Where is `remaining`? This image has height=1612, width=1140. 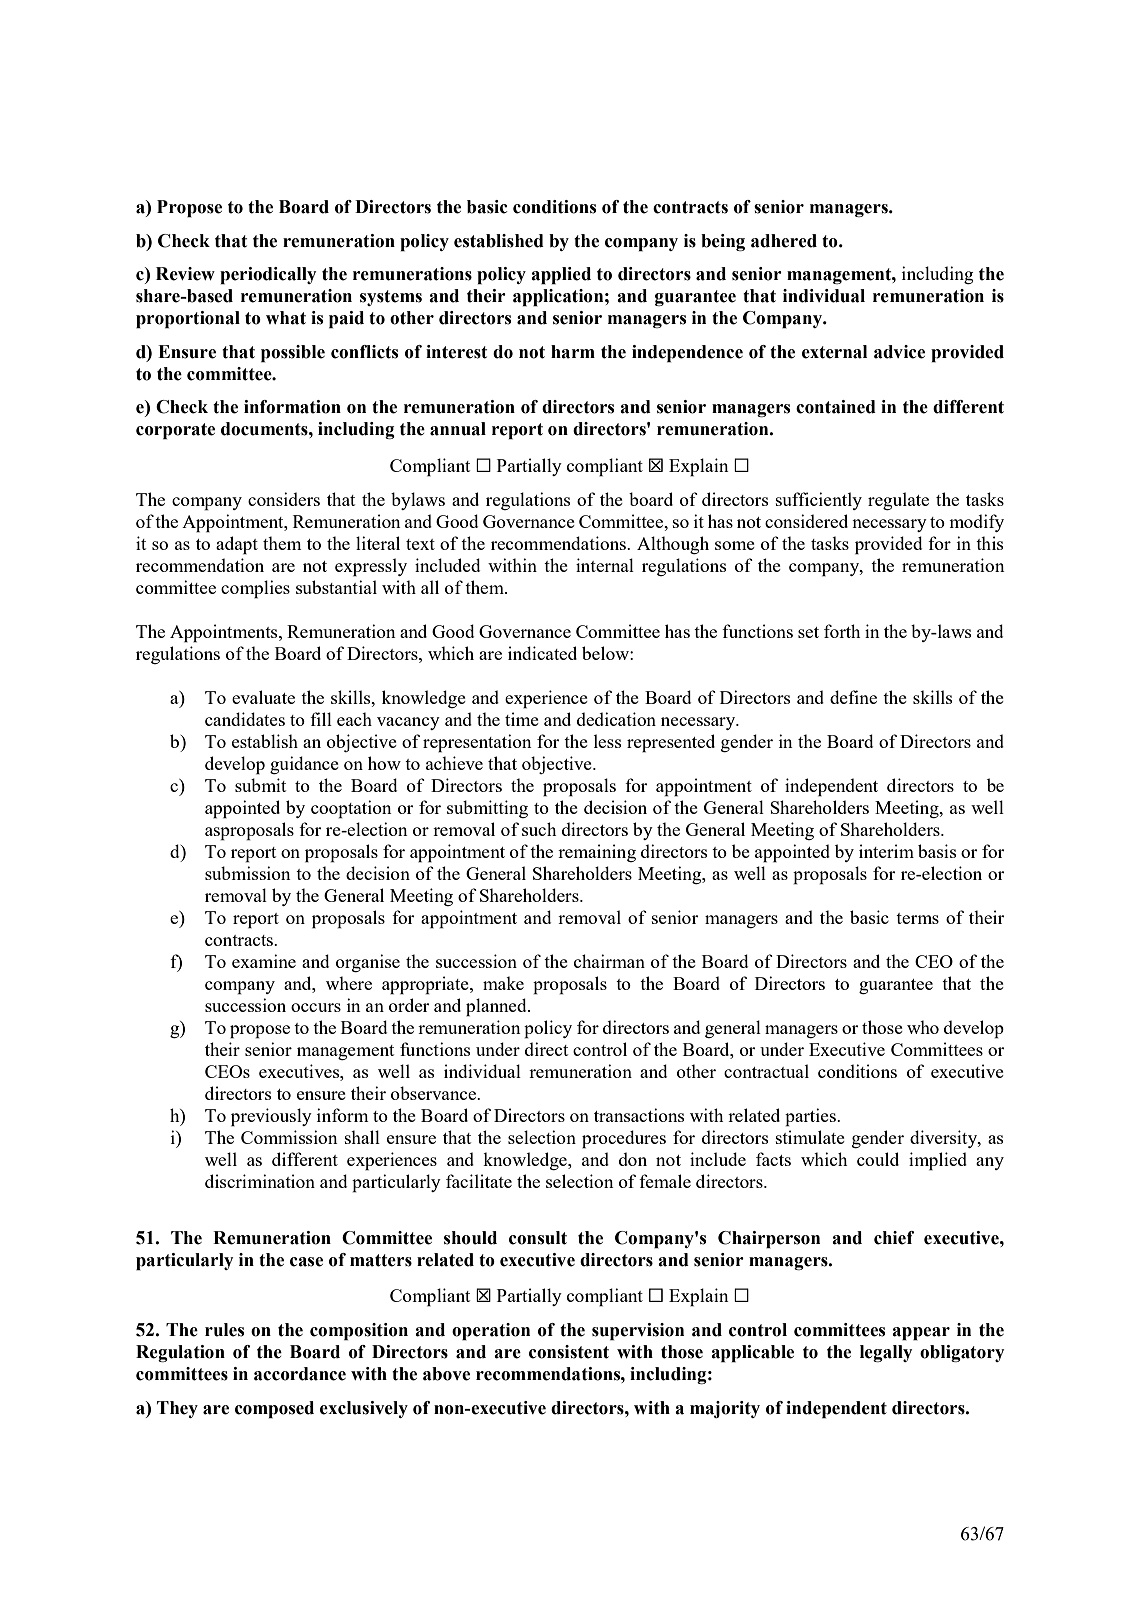 remaining is located at coordinates (597, 853).
